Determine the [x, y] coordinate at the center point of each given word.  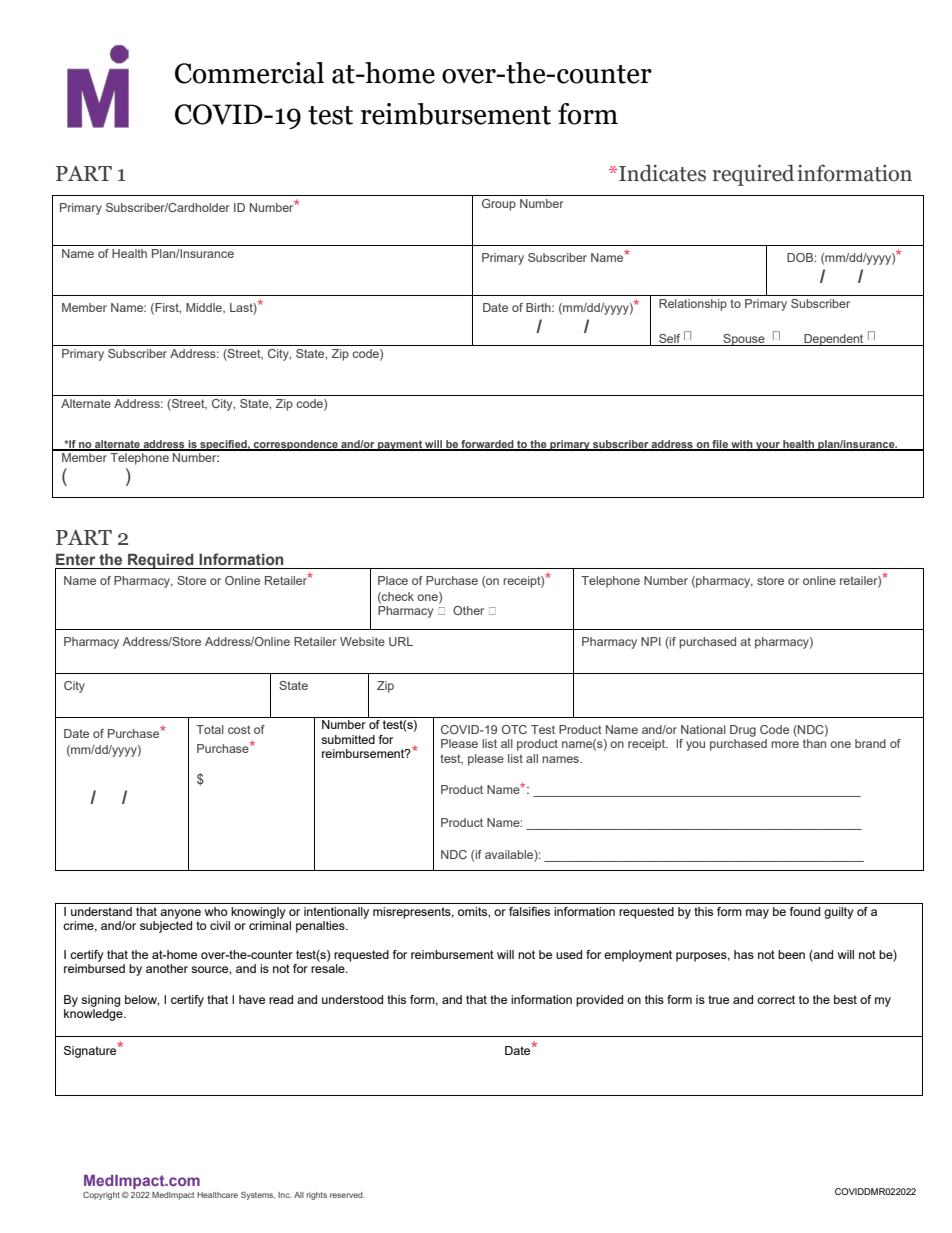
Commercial [249, 73]
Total [210, 729]
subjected [166, 927]
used [569, 954]
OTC [514, 729]
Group [499, 205]
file [720, 445]
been [791, 954]
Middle [205, 308]
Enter [75, 559]
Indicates [662, 173]
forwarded [487, 445]
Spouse [744, 340]
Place [393, 580]
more [785, 744]
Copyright [101, 1195]
